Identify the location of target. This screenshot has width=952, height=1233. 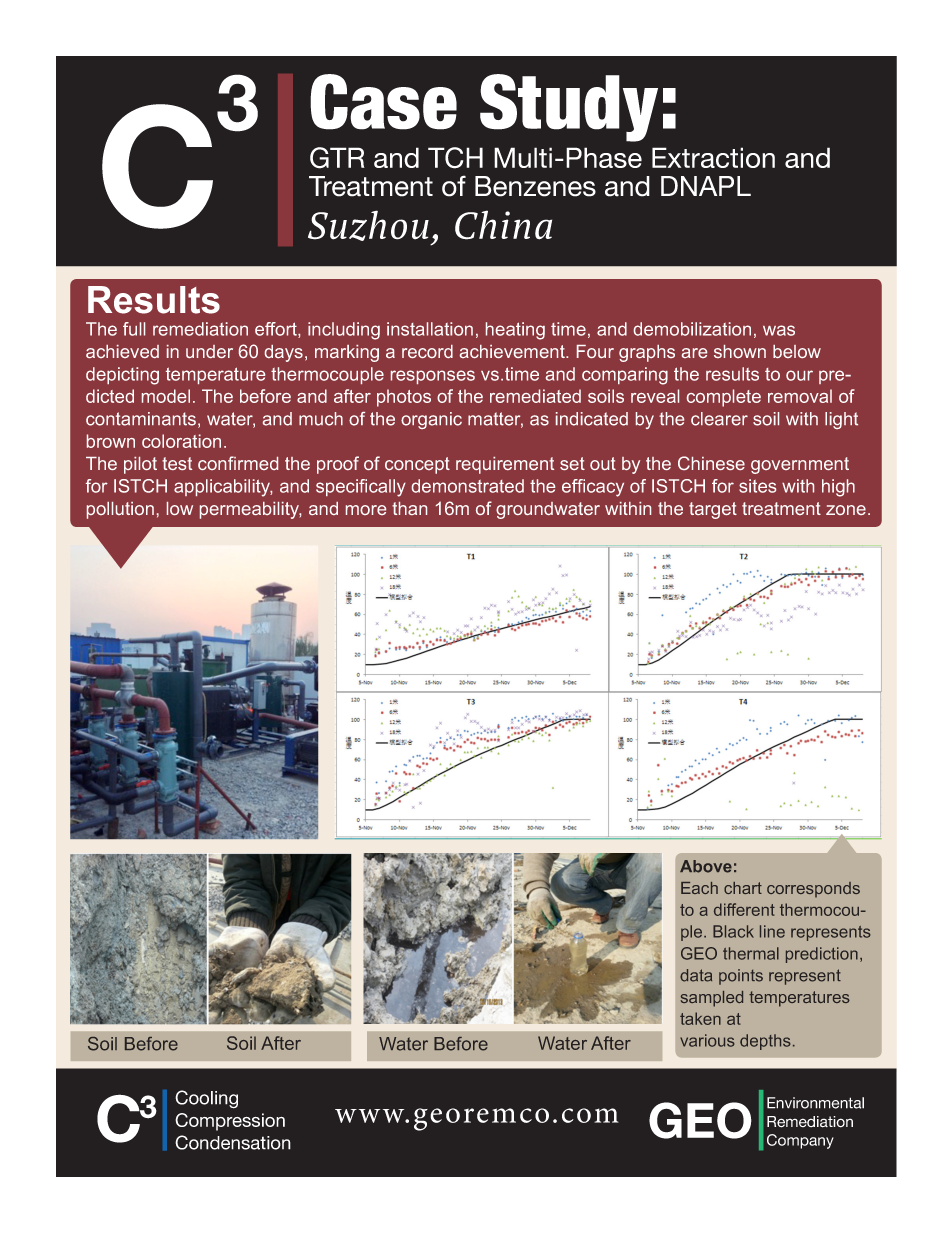
(713, 510).
